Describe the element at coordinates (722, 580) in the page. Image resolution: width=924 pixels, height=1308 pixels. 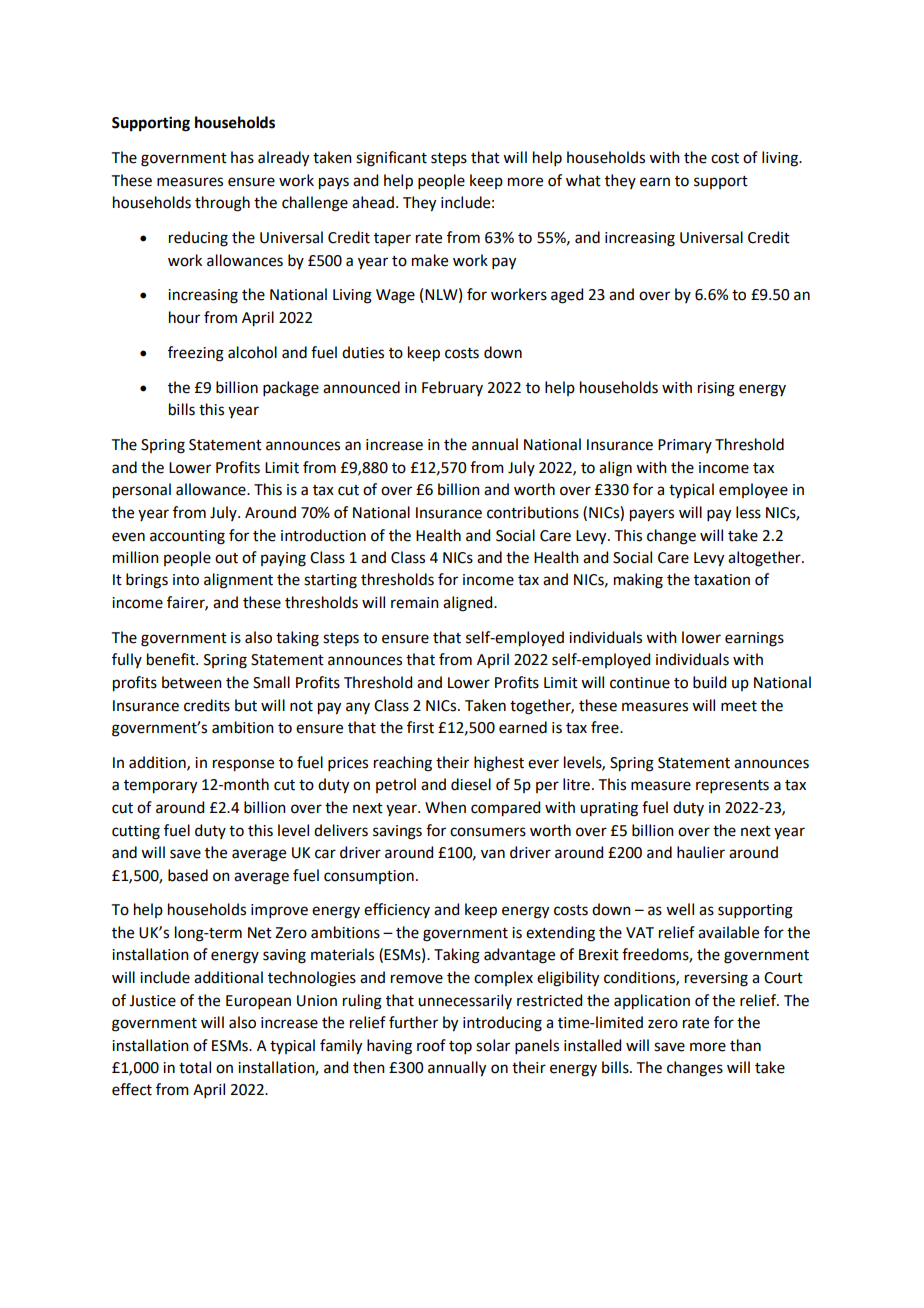
I see `taxation` at that location.
